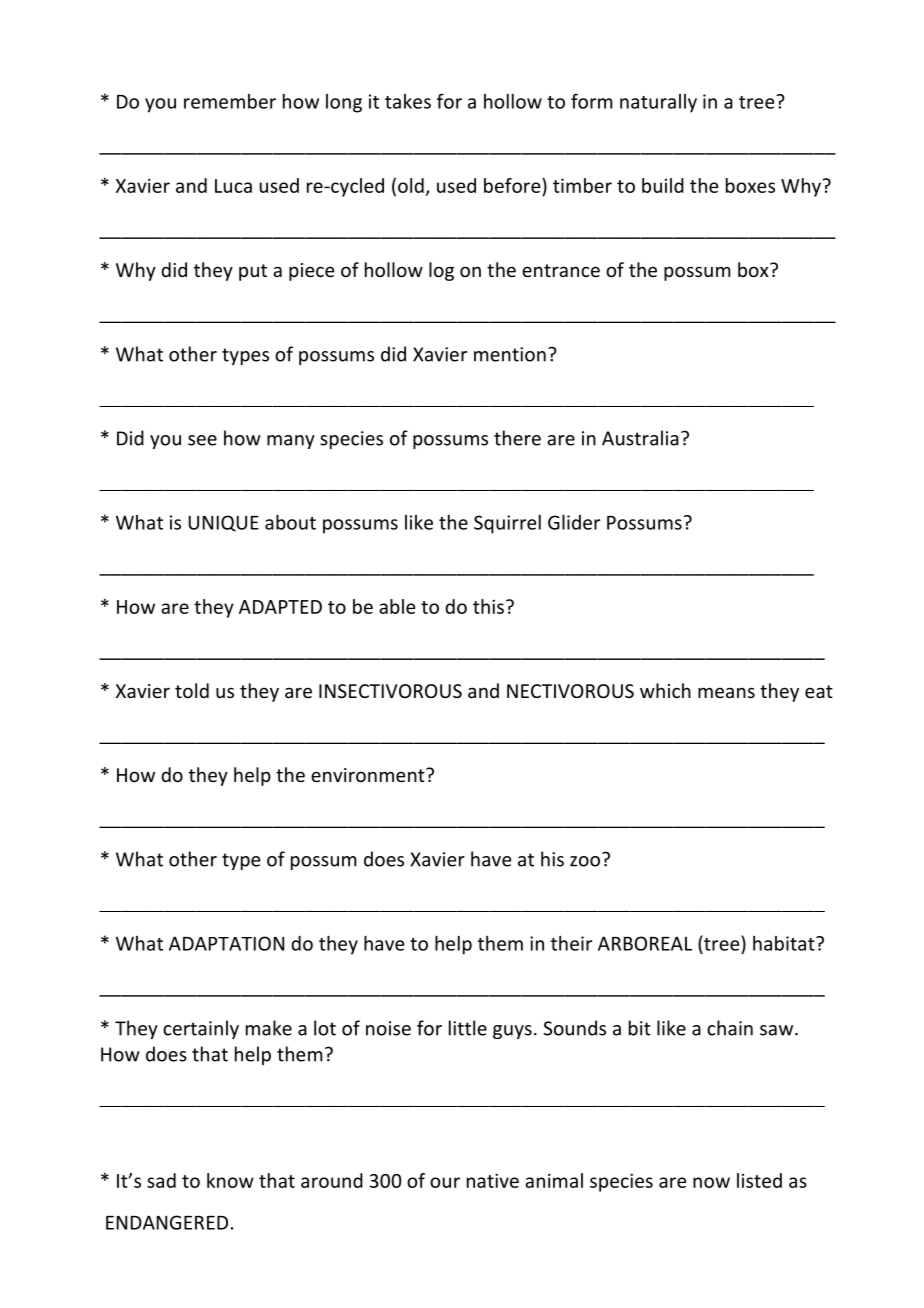 Image resolution: width=924 pixels, height=1308 pixels. I want to click on before, so click(513, 185).
